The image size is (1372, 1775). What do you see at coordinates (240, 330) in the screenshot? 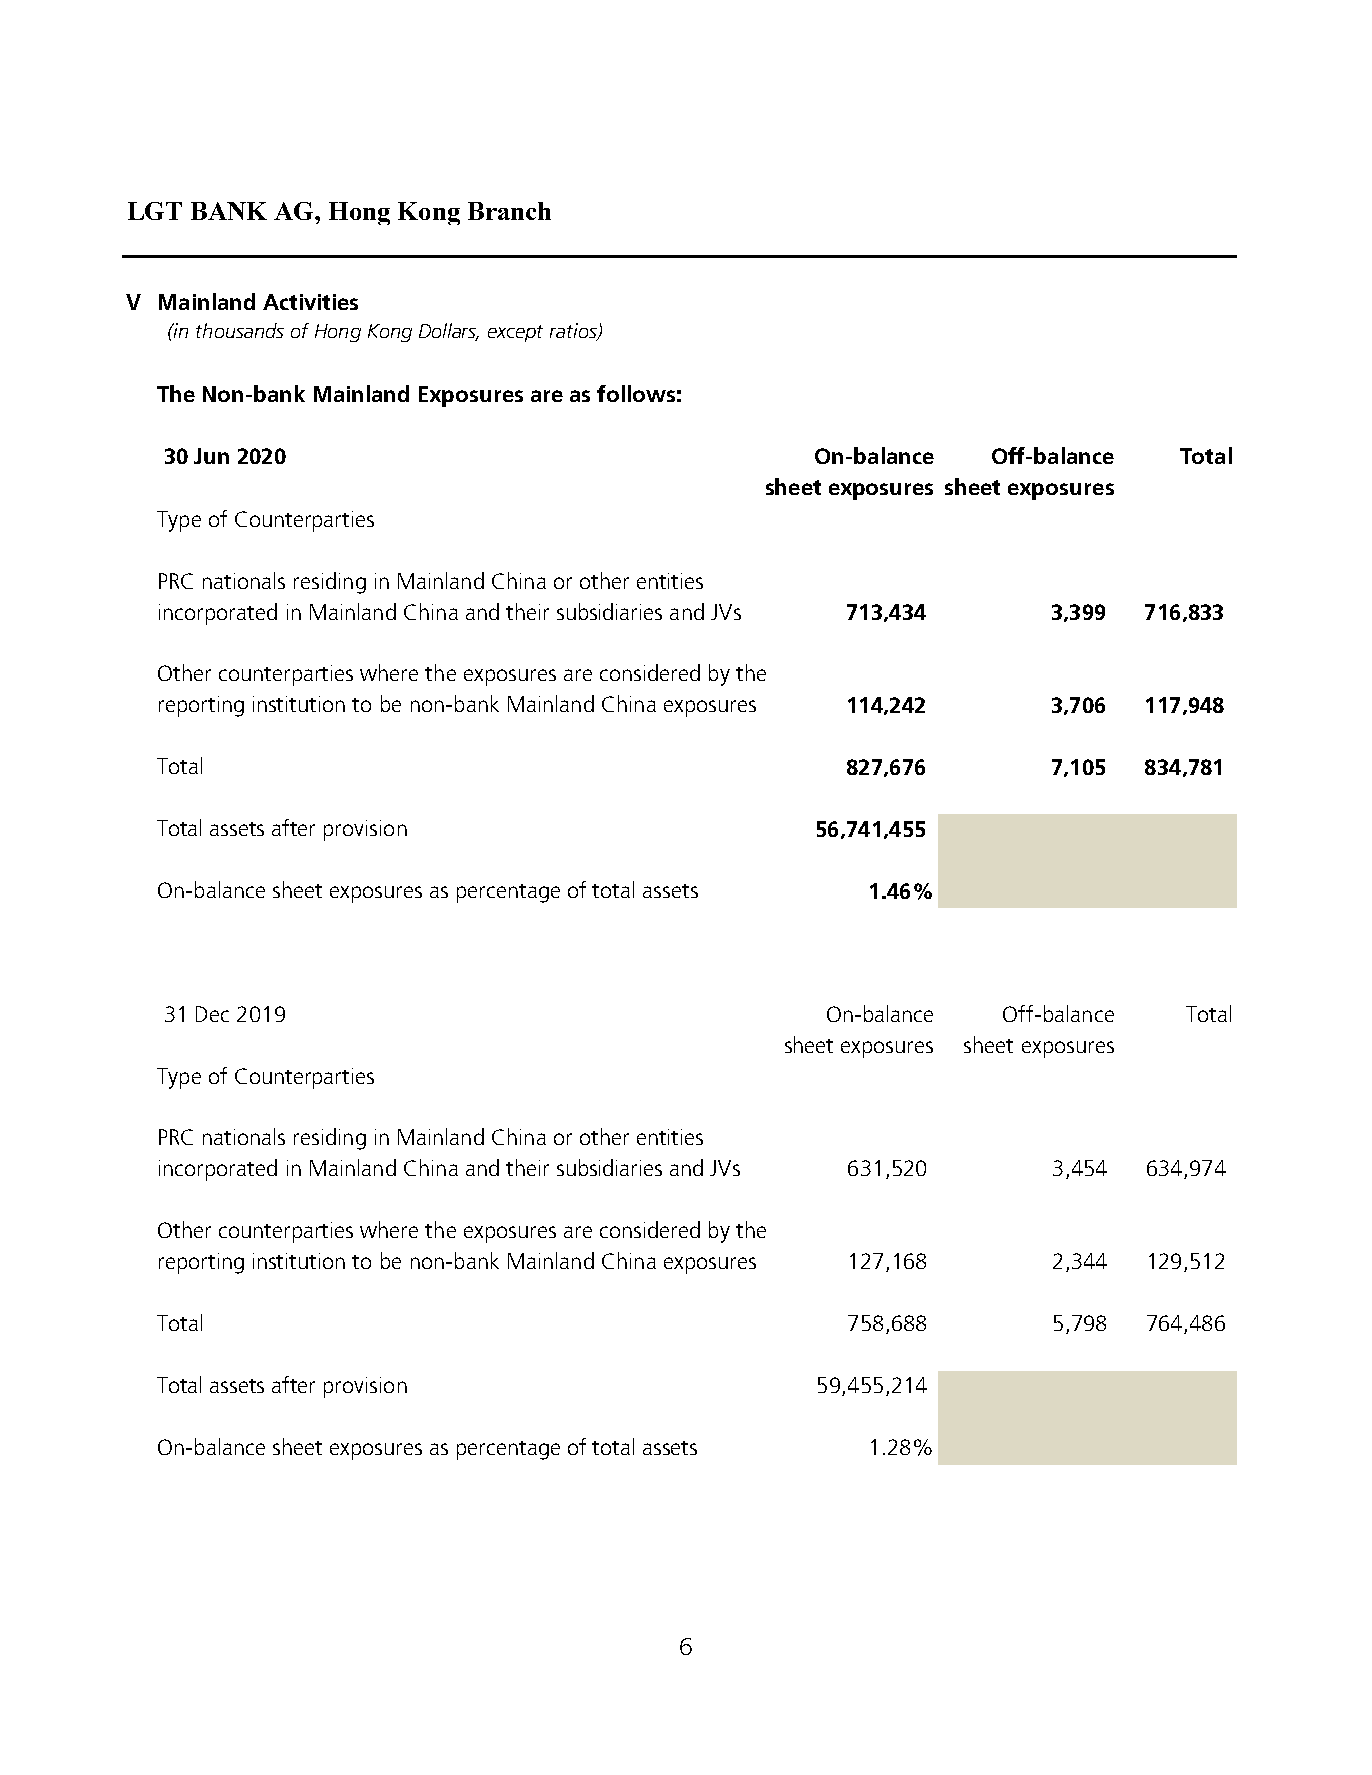
I see `thousands` at bounding box center [240, 330].
